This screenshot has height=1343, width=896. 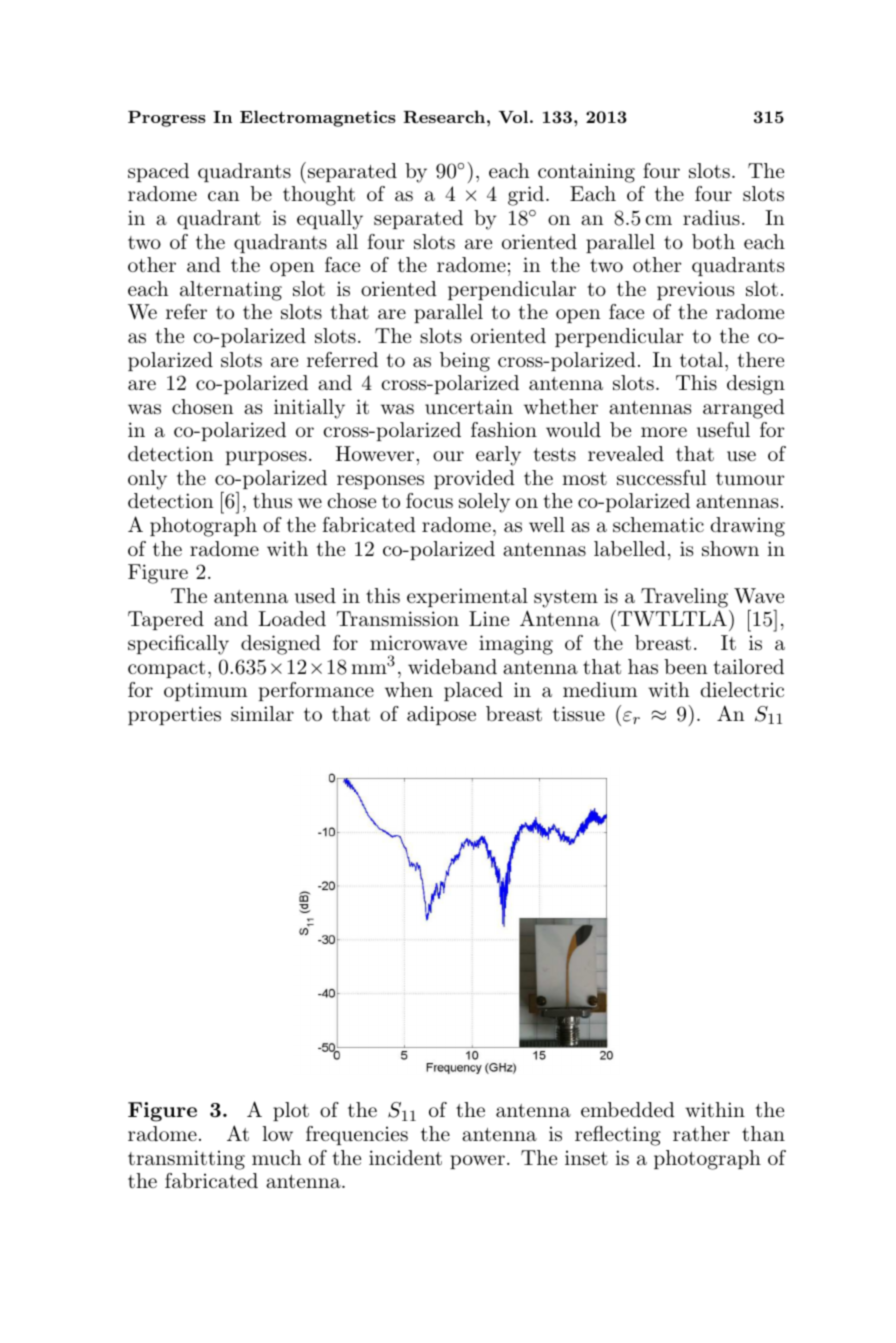 I want to click on alternating, so click(x=231, y=291).
